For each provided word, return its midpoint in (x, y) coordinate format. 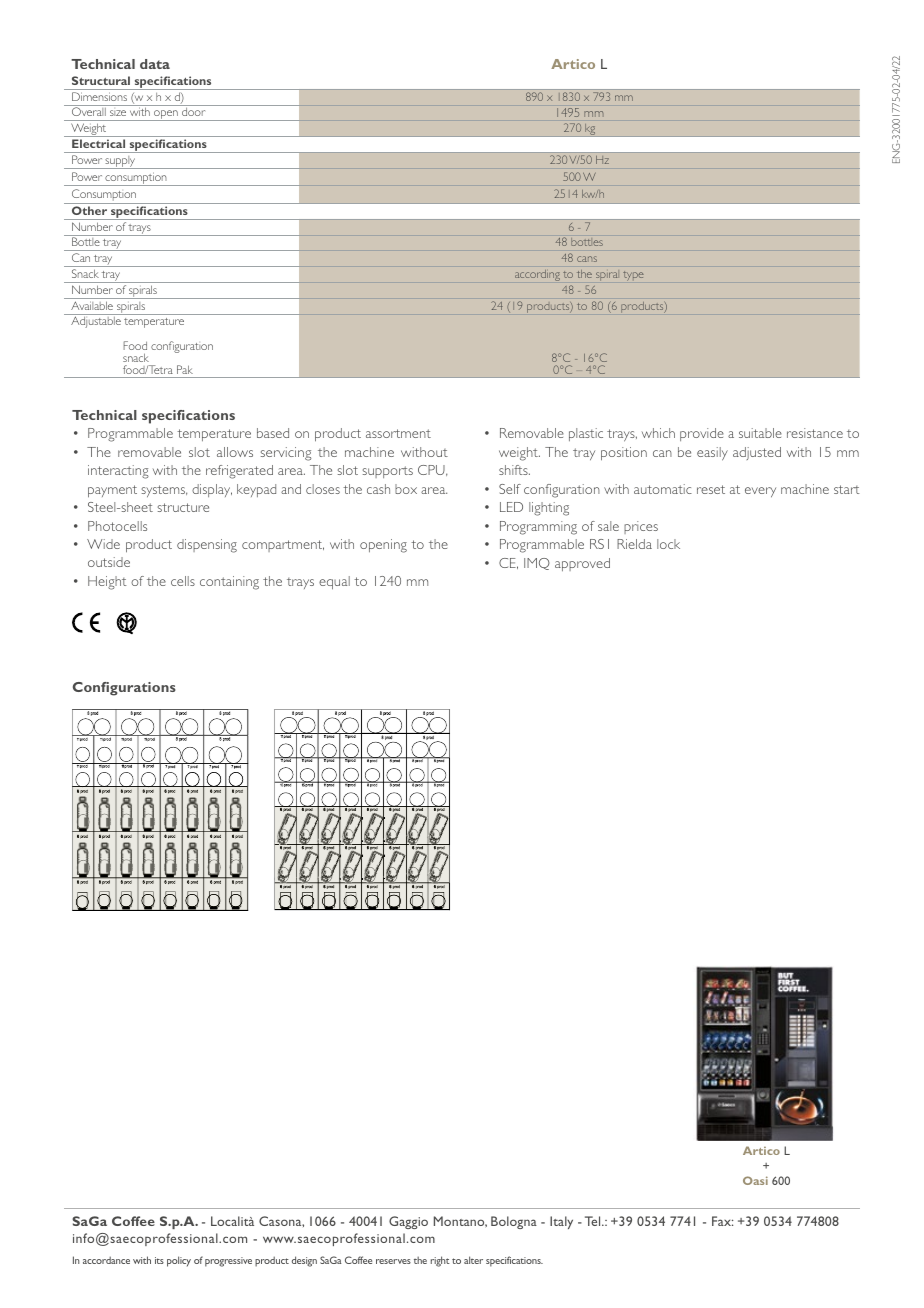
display (212, 490)
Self (510, 489)
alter (473, 1260)
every (760, 492)
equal (334, 583)
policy (179, 1261)
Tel (594, 1221)
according (537, 275)
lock (668, 544)
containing (229, 583)
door (193, 113)
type (633, 276)
